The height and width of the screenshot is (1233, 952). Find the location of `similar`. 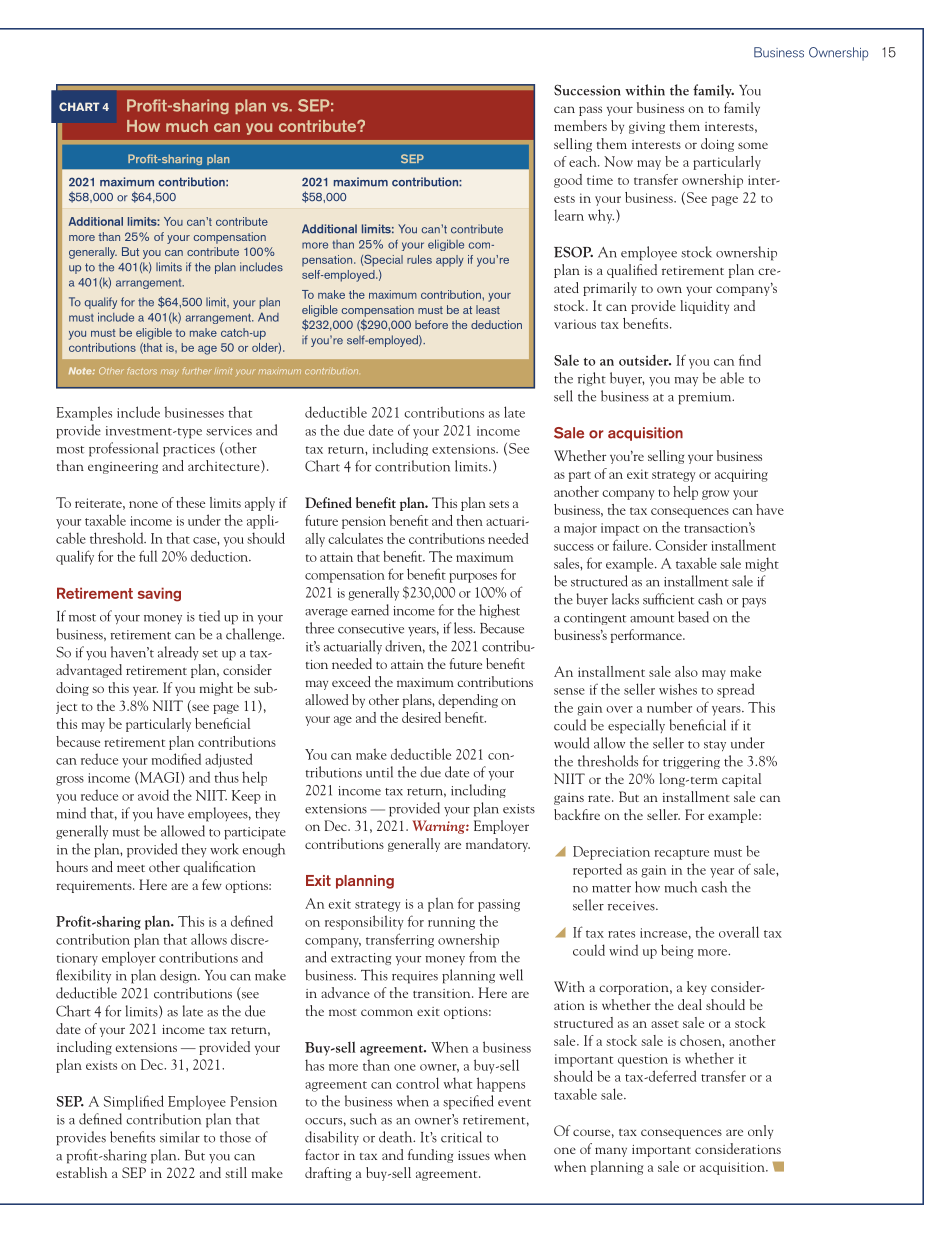

similar is located at coordinates (180, 1137).
